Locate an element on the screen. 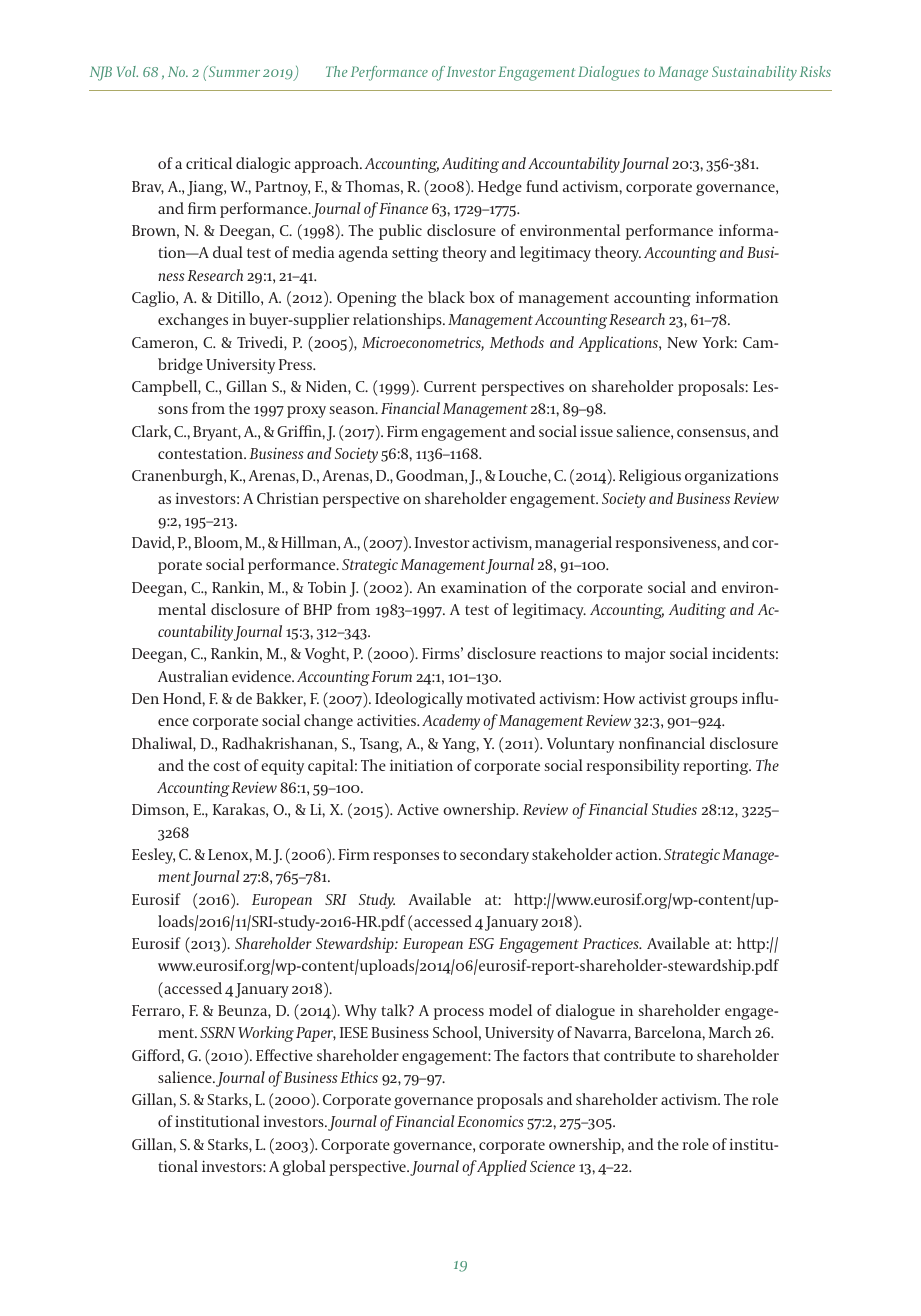  global is located at coordinates (304, 1168).
